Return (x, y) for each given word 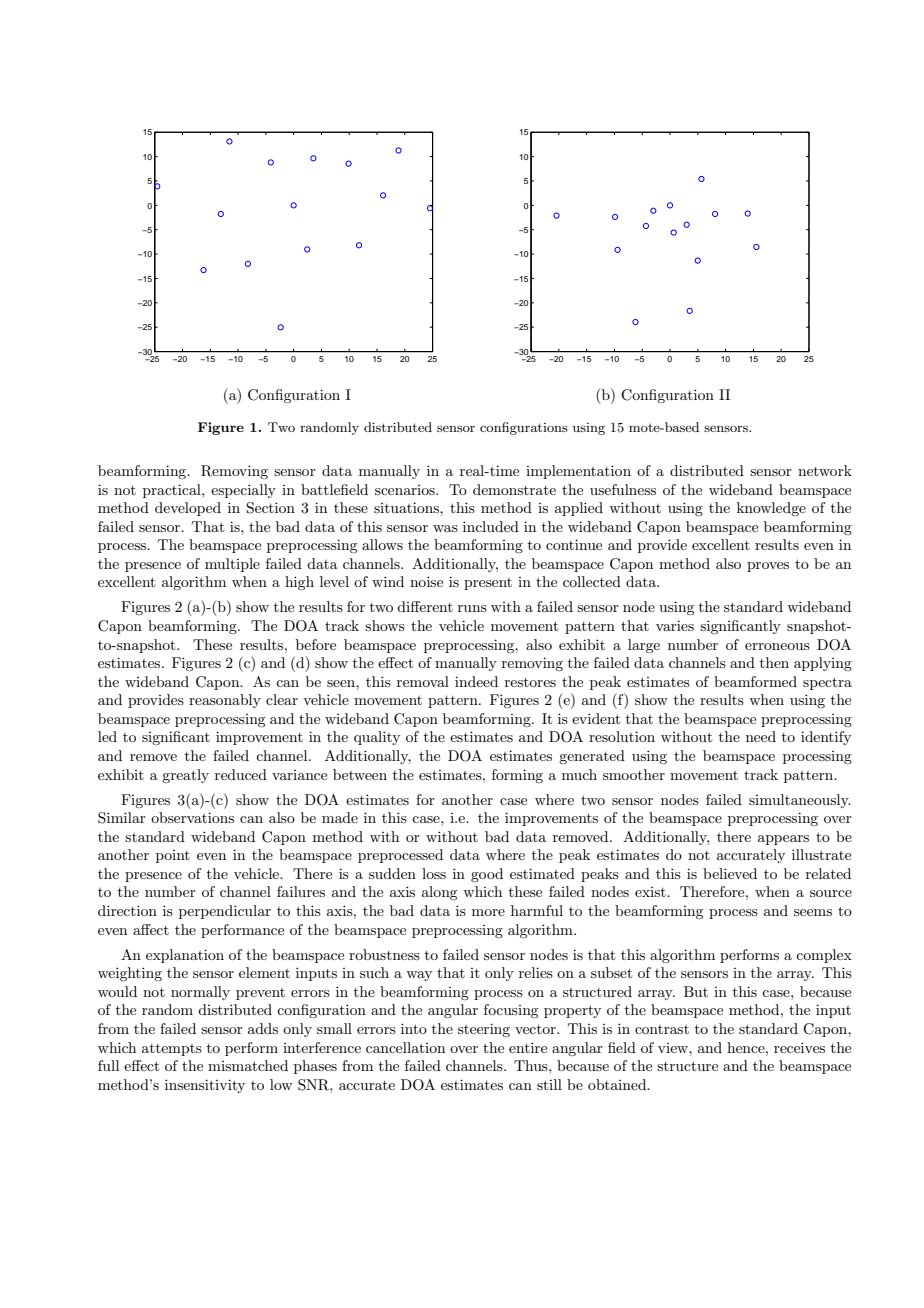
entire (528, 1047)
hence (747, 1047)
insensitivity (205, 1086)
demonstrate (514, 489)
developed (188, 509)
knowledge (771, 509)
